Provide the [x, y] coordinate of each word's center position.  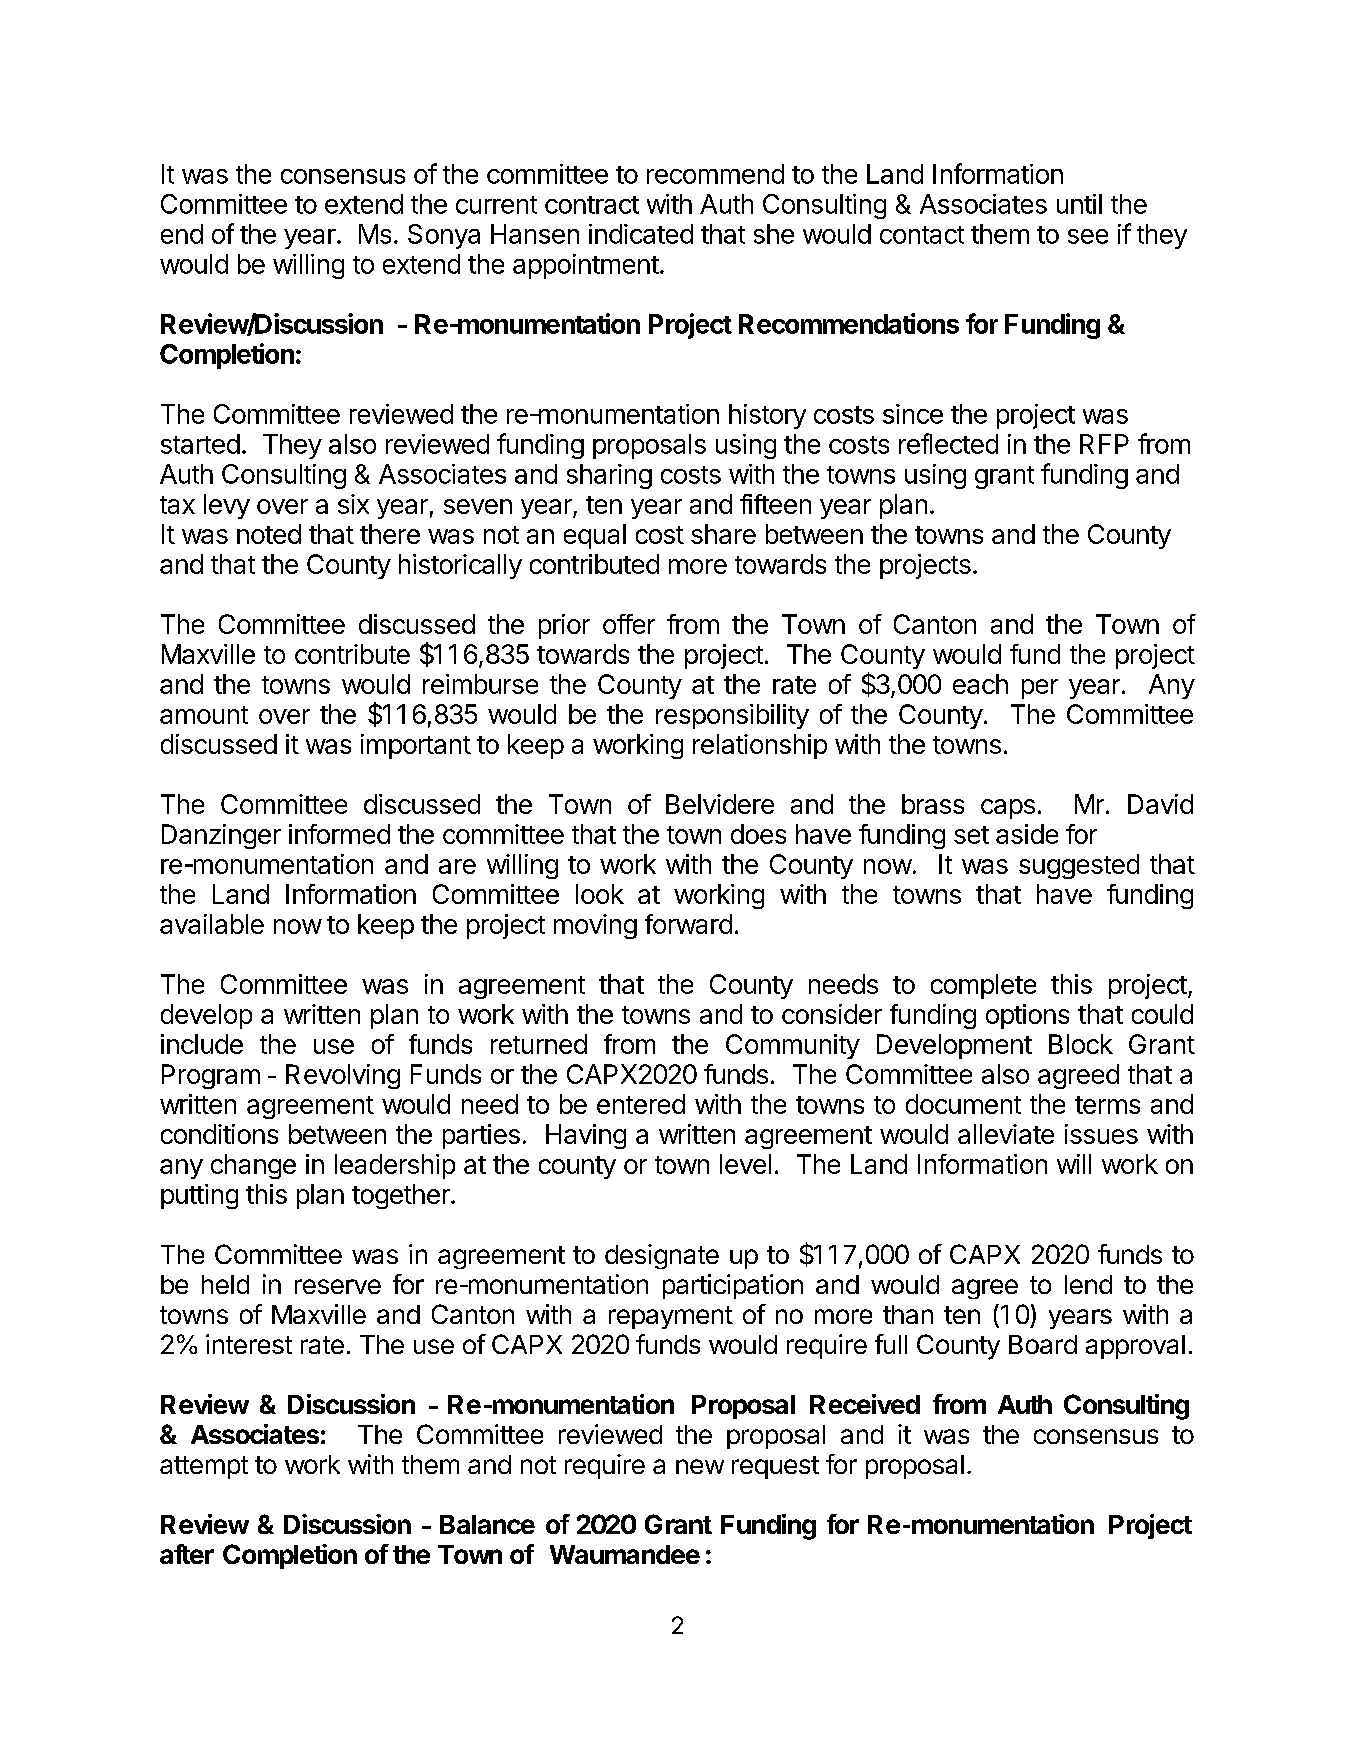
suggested [1079, 866]
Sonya [444, 236]
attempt [204, 1467]
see [1088, 236]
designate [662, 1256]
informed [339, 834]
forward [688, 924]
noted [269, 534]
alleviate [1006, 1134]
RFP [1104, 444]
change [253, 1166]
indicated [641, 234]
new [700, 1466]
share [723, 534]
